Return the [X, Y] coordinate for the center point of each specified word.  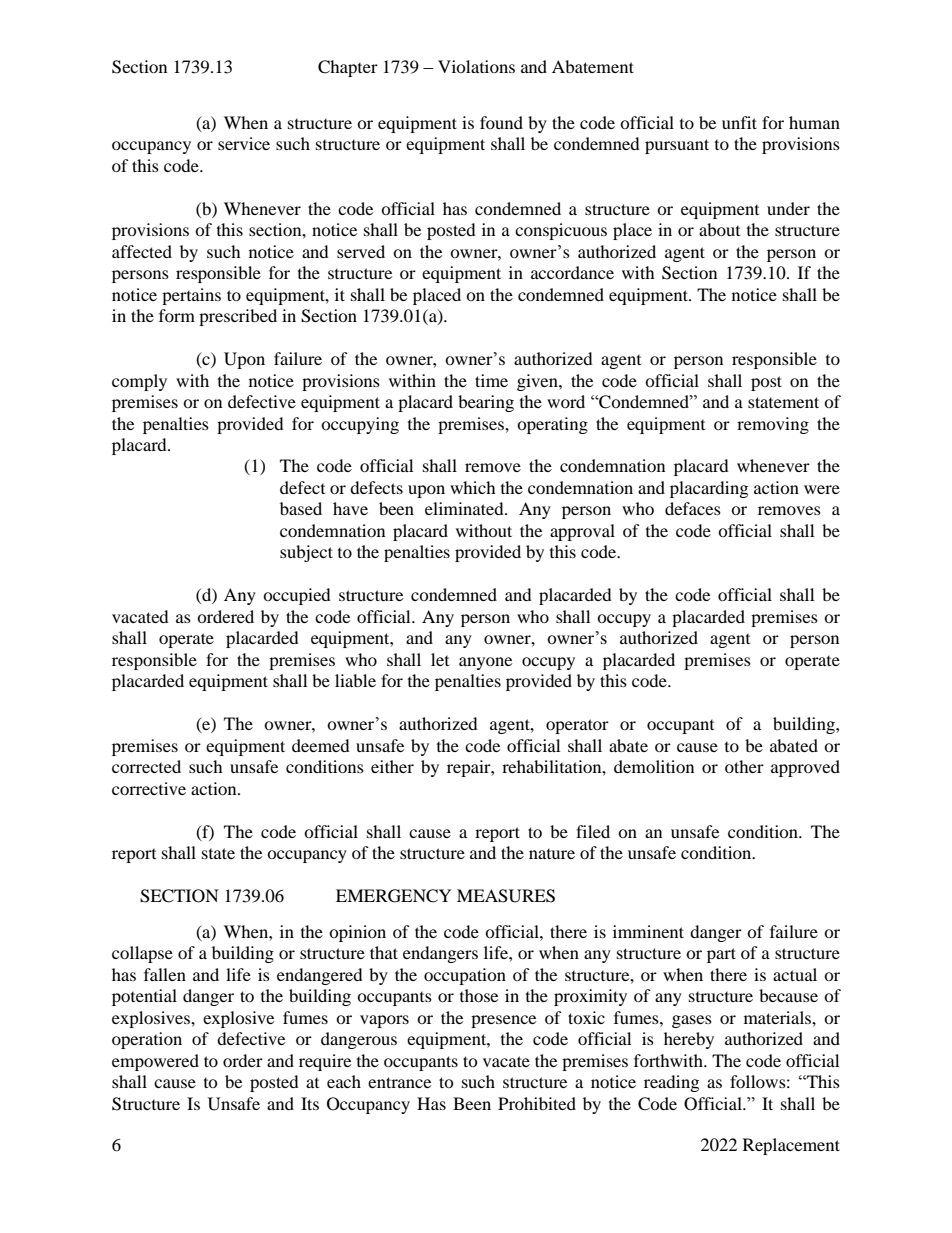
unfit [739, 122]
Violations [476, 66]
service [244, 143]
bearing [486, 403]
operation [147, 1040]
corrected [146, 766]
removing [773, 425]
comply [139, 382]
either [392, 766]
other [744, 766]
